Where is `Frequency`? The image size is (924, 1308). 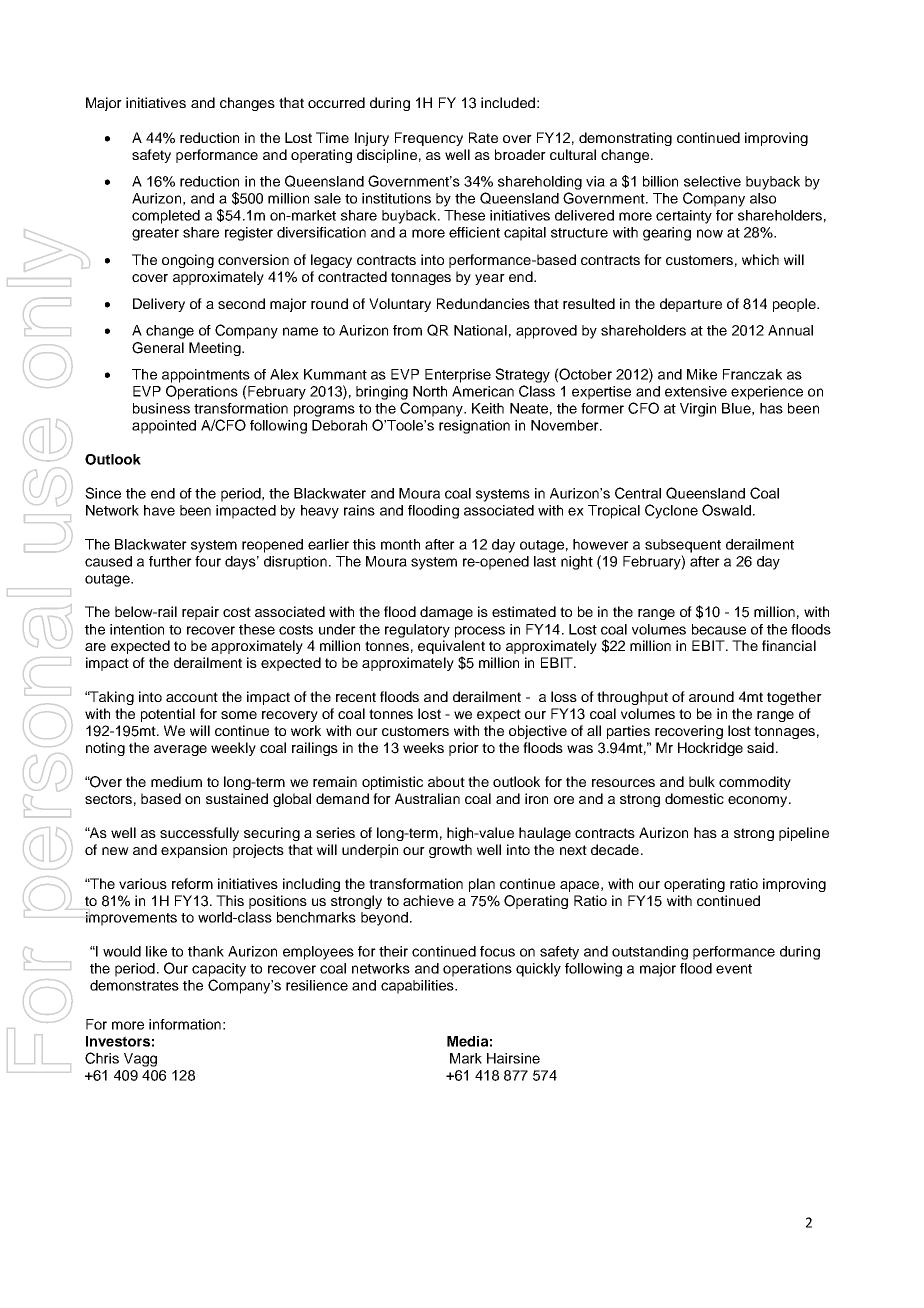 Frequency is located at coordinates (429, 139).
